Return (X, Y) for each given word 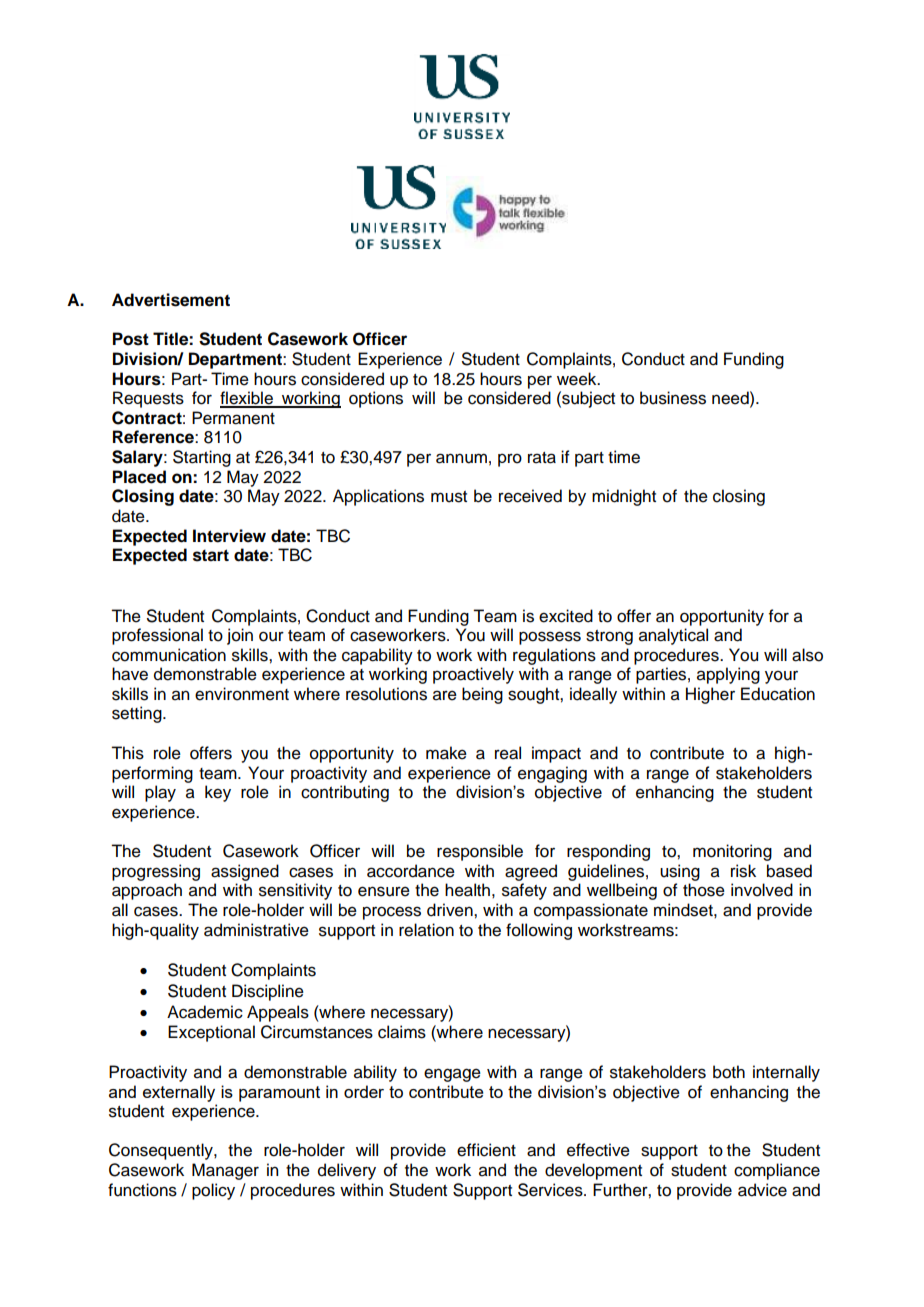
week (578, 379)
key (218, 793)
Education (778, 694)
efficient (486, 1150)
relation (426, 930)
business (673, 398)
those (704, 890)
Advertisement (171, 300)
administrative (256, 930)
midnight (624, 497)
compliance (777, 1171)
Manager (225, 1171)
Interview (229, 536)
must (449, 497)
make (446, 753)
